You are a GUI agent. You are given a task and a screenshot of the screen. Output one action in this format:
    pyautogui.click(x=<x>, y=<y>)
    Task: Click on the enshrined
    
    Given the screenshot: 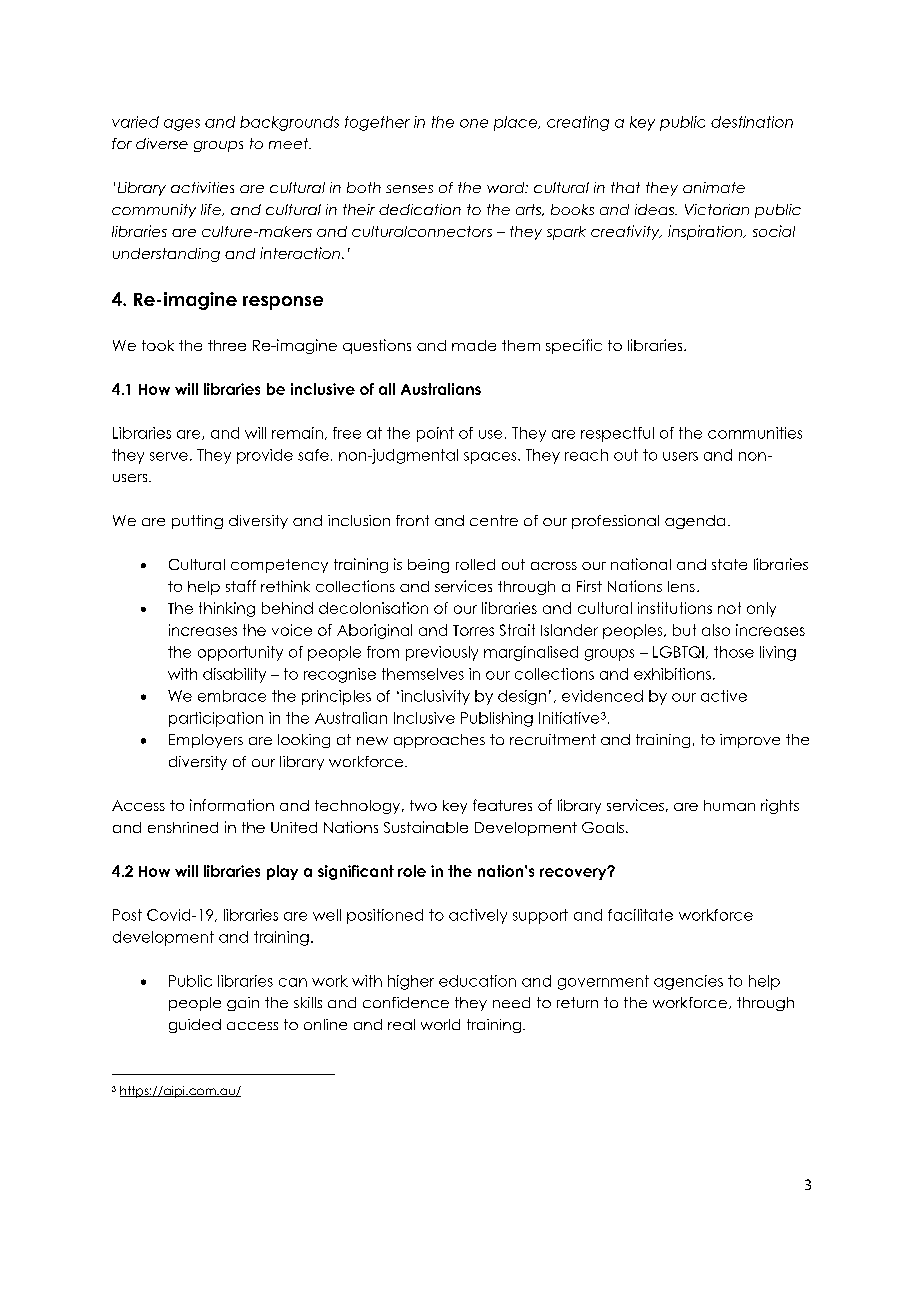 What is the action you would take?
    pyautogui.click(x=183, y=827)
